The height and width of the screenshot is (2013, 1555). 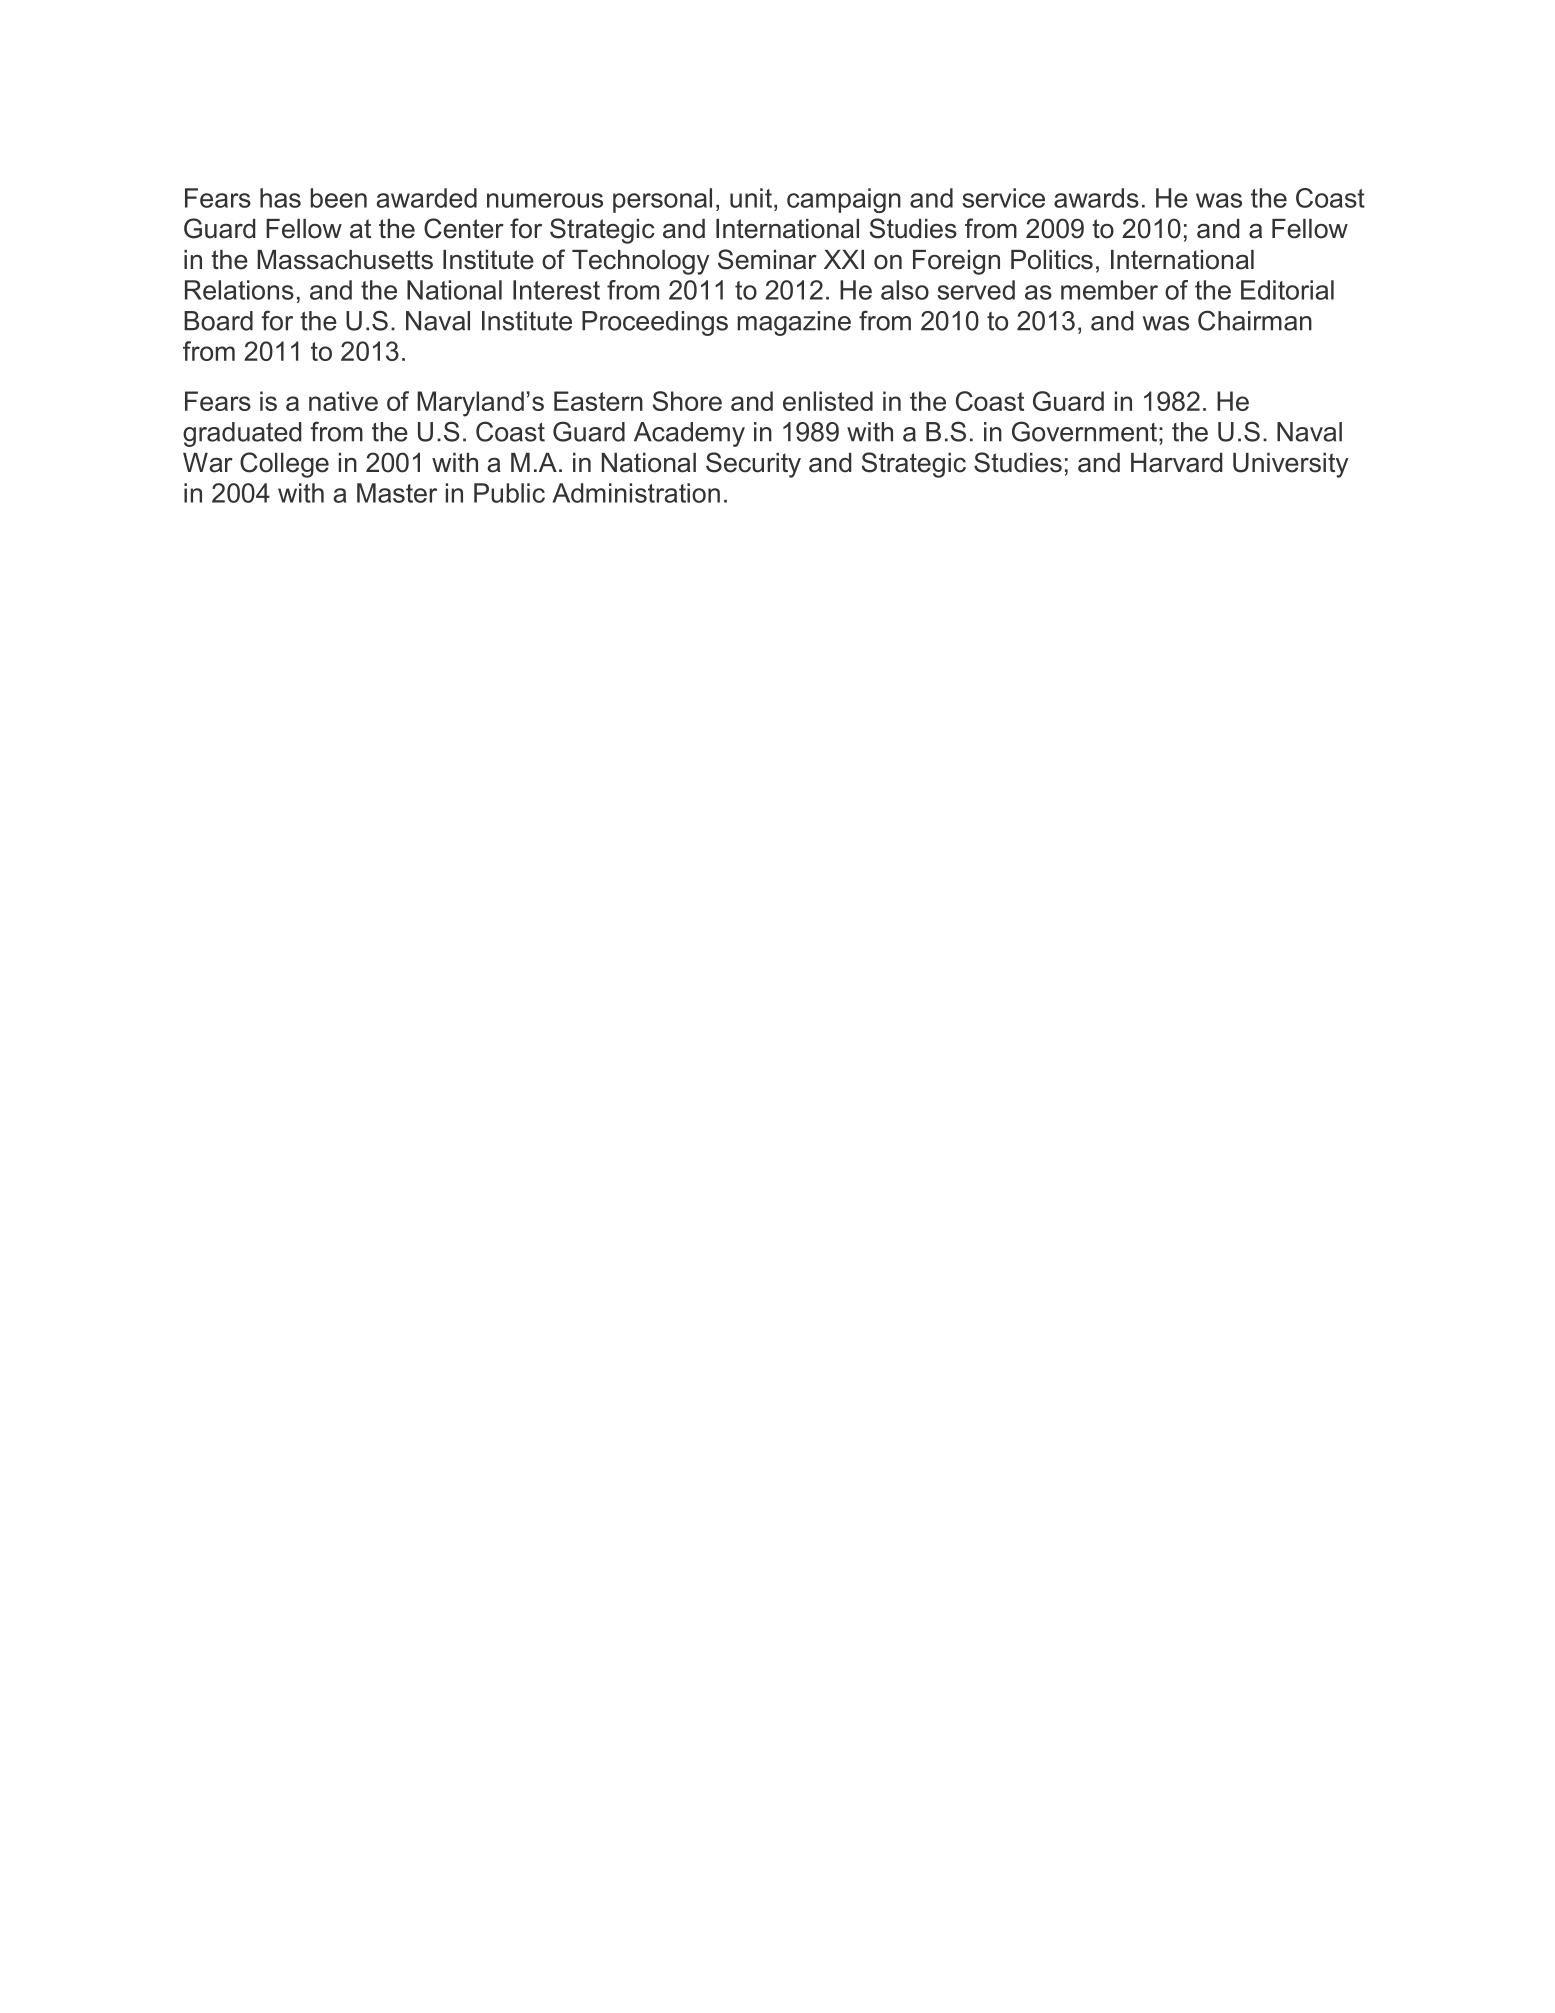 I want to click on member, so click(x=1109, y=290).
